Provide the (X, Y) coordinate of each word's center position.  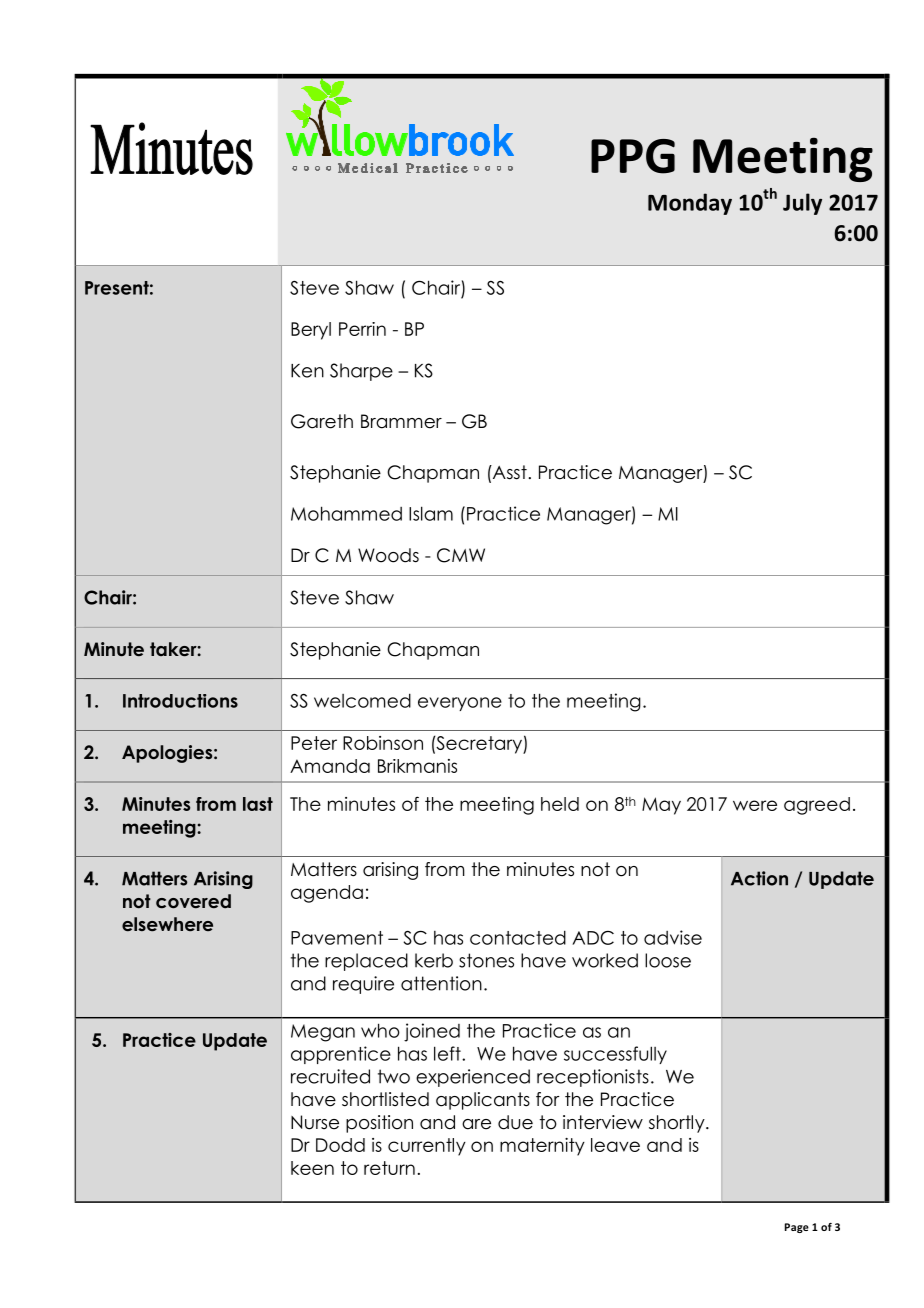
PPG (633, 156)
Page (797, 1228)
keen (312, 1168)
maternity (542, 1147)
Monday (690, 204)
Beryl (311, 331)
